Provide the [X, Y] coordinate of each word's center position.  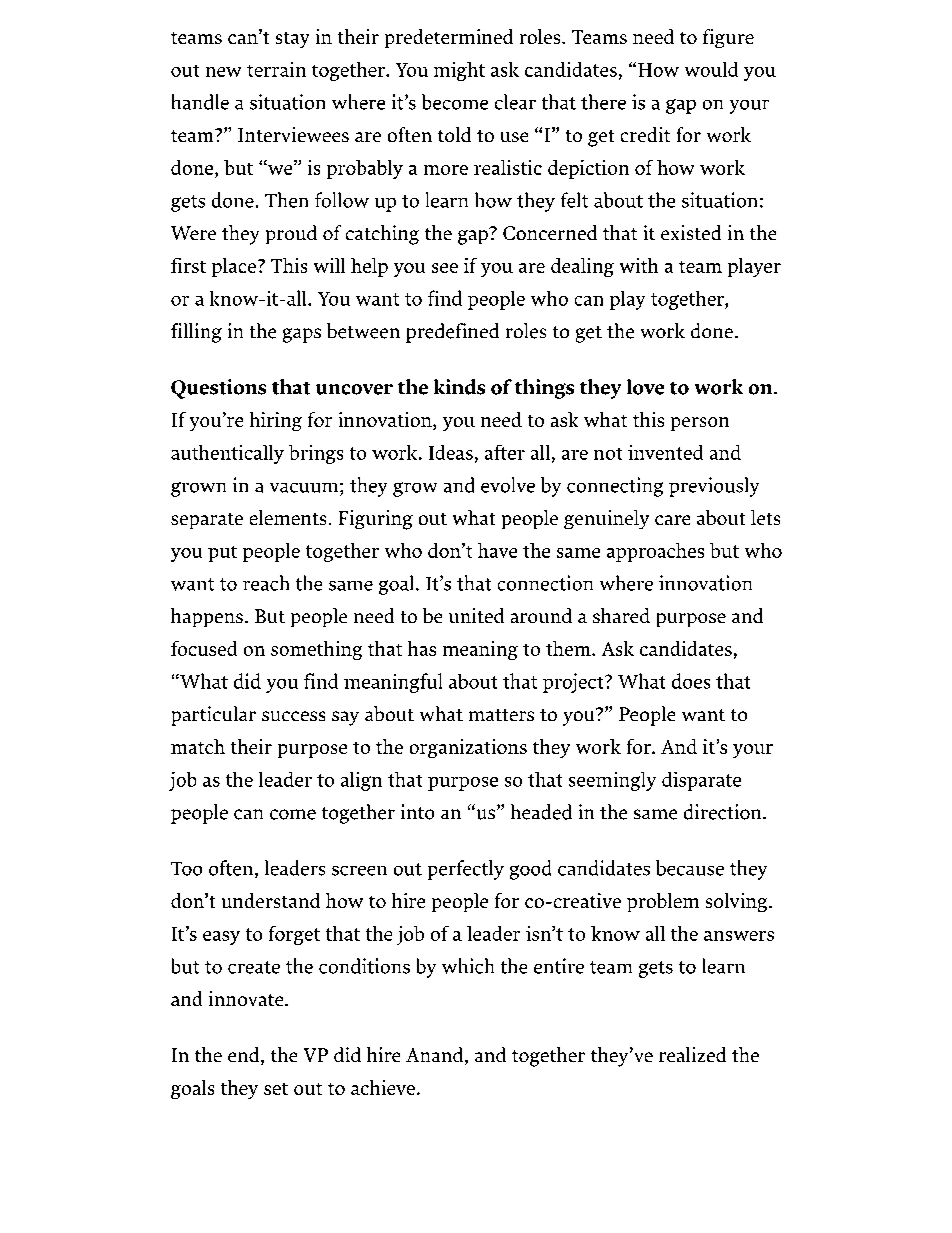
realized [692, 1054]
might [459, 71]
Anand [436, 1056]
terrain [276, 69]
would [711, 69]
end [245, 1056]
